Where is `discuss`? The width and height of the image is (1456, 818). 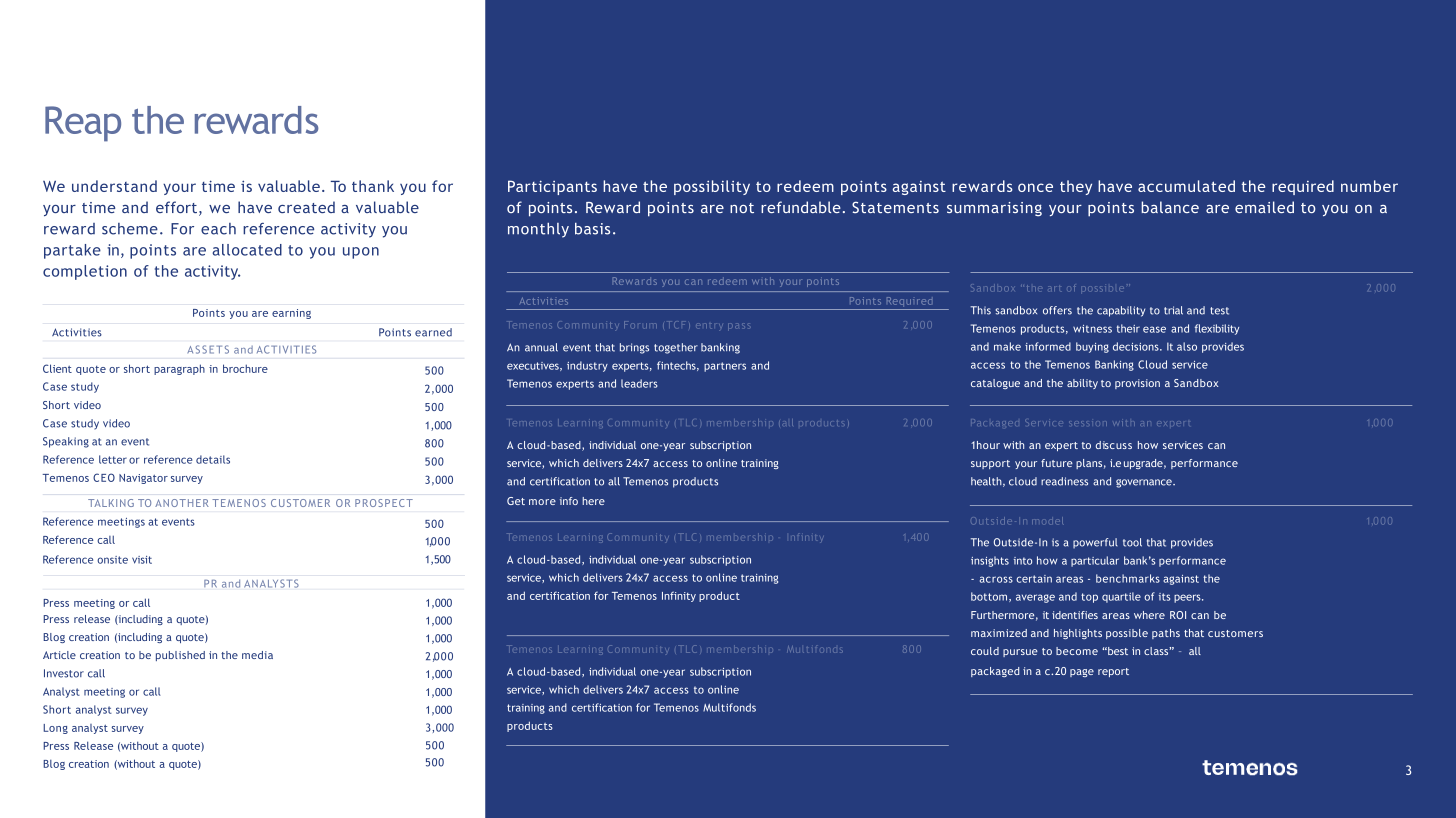 discuss is located at coordinates (1114, 445).
